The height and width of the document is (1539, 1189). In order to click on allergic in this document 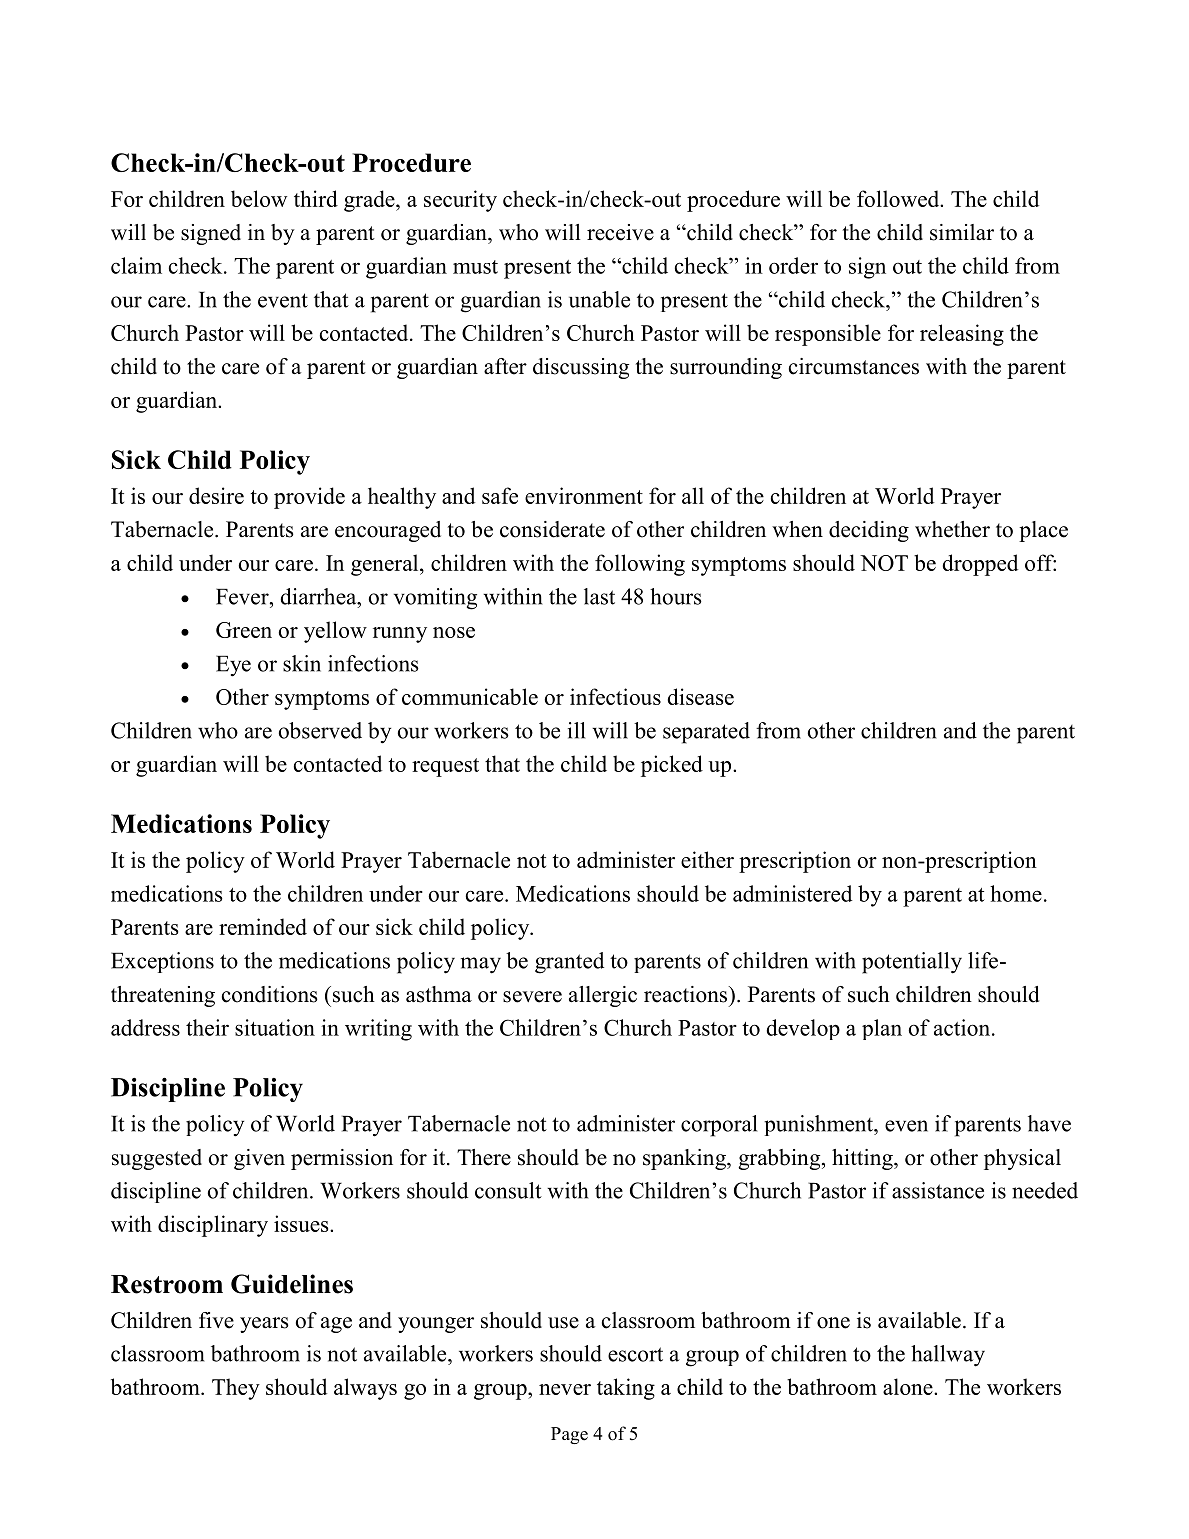, I will do `click(603, 996)`.
